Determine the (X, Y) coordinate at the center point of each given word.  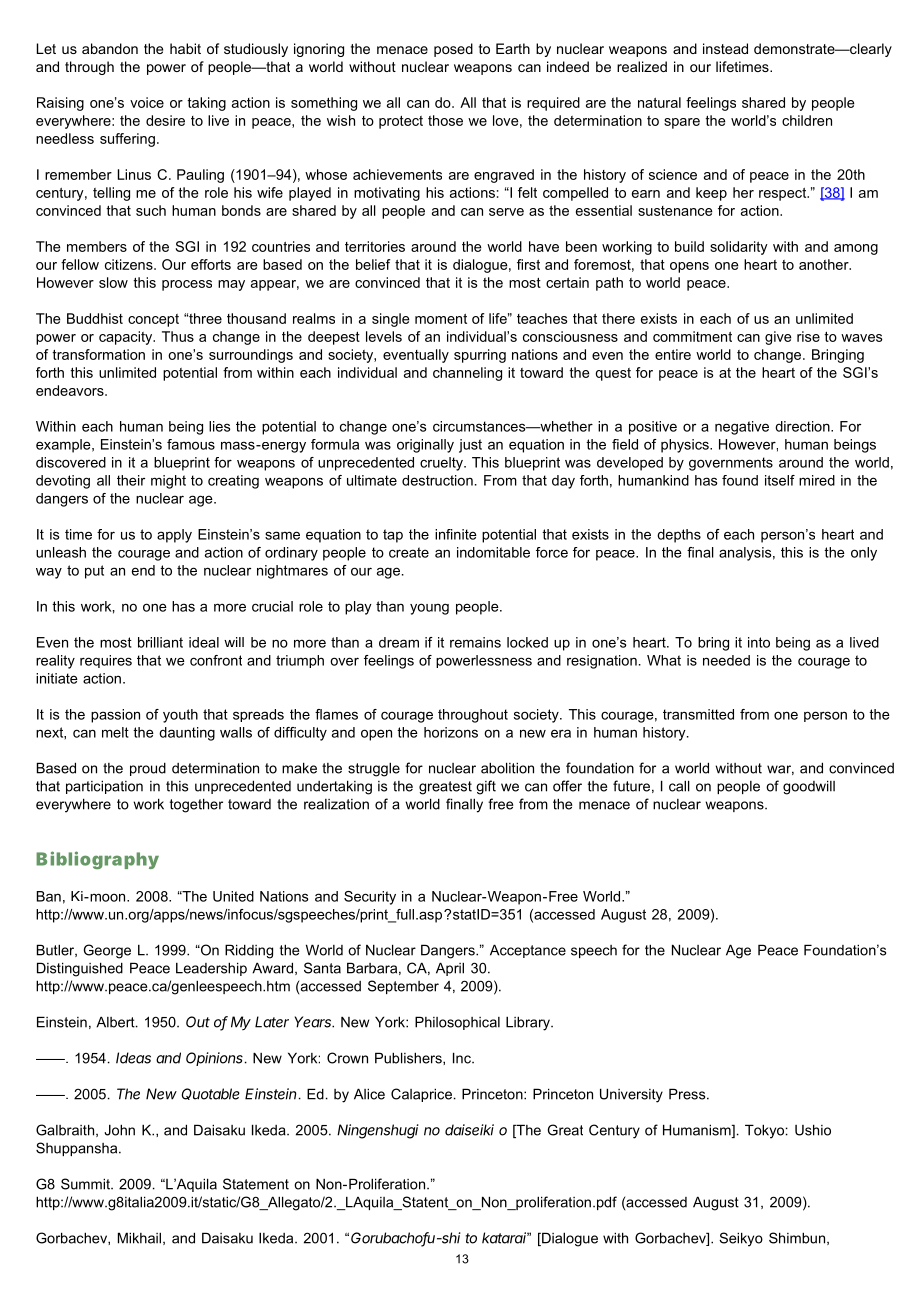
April (450, 969)
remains (475, 642)
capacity (127, 338)
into (759, 642)
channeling (467, 374)
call (679, 786)
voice (147, 102)
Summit (86, 1184)
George (107, 951)
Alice (369, 1094)
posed (453, 50)
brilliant (160, 642)
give (778, 338)
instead (725, 48)
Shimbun (797, 1238)
